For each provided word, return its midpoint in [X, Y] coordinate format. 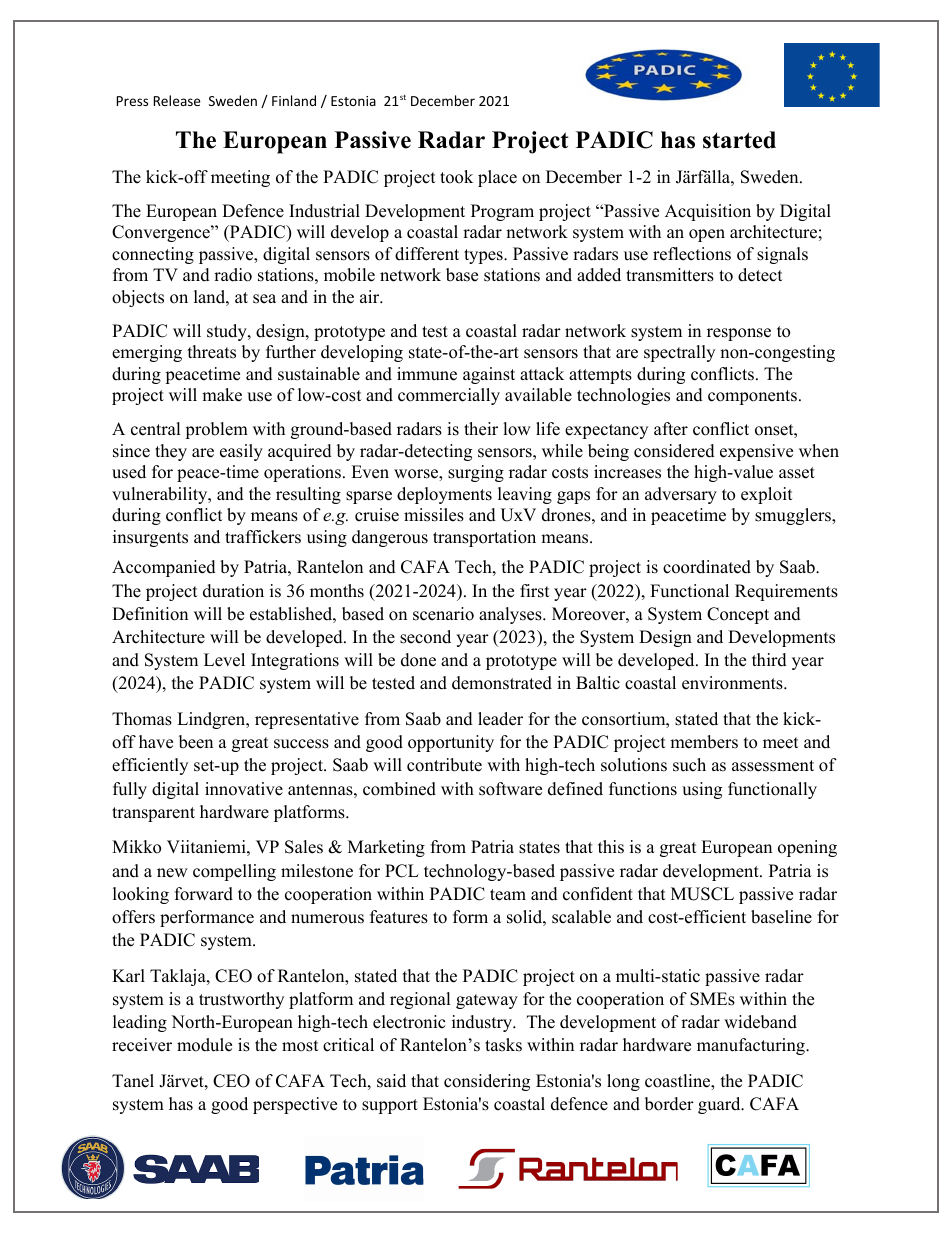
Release [177, 100]
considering [487, 1082]
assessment [773, 766]
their [481, 429]
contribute [444, 765]
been [196, 742]
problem [216, 430]
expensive [756, 452]
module [204, 1045]
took [456, 177]
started [739, 140]
